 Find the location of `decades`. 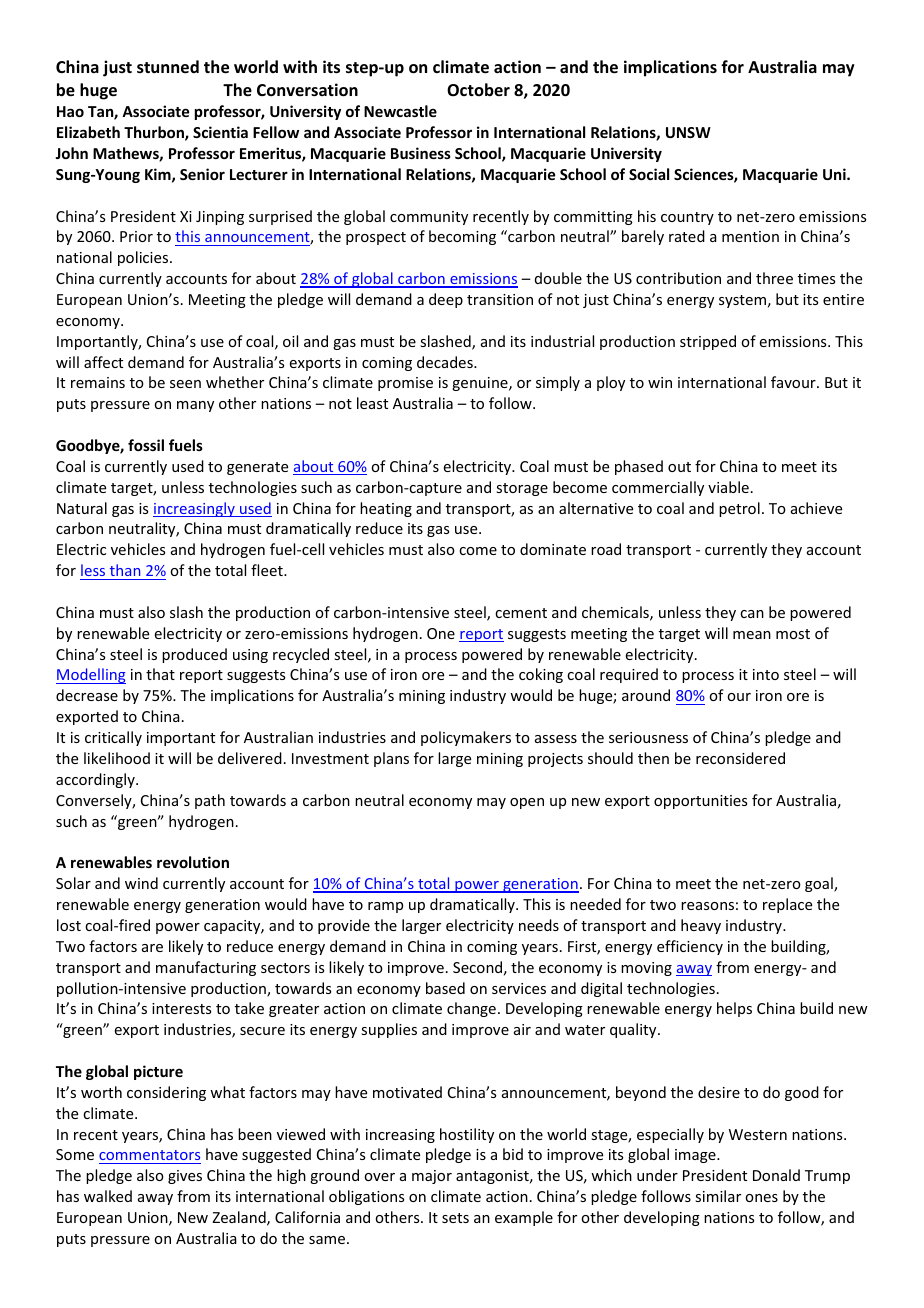

decades is located at coordinates (446, 362).
